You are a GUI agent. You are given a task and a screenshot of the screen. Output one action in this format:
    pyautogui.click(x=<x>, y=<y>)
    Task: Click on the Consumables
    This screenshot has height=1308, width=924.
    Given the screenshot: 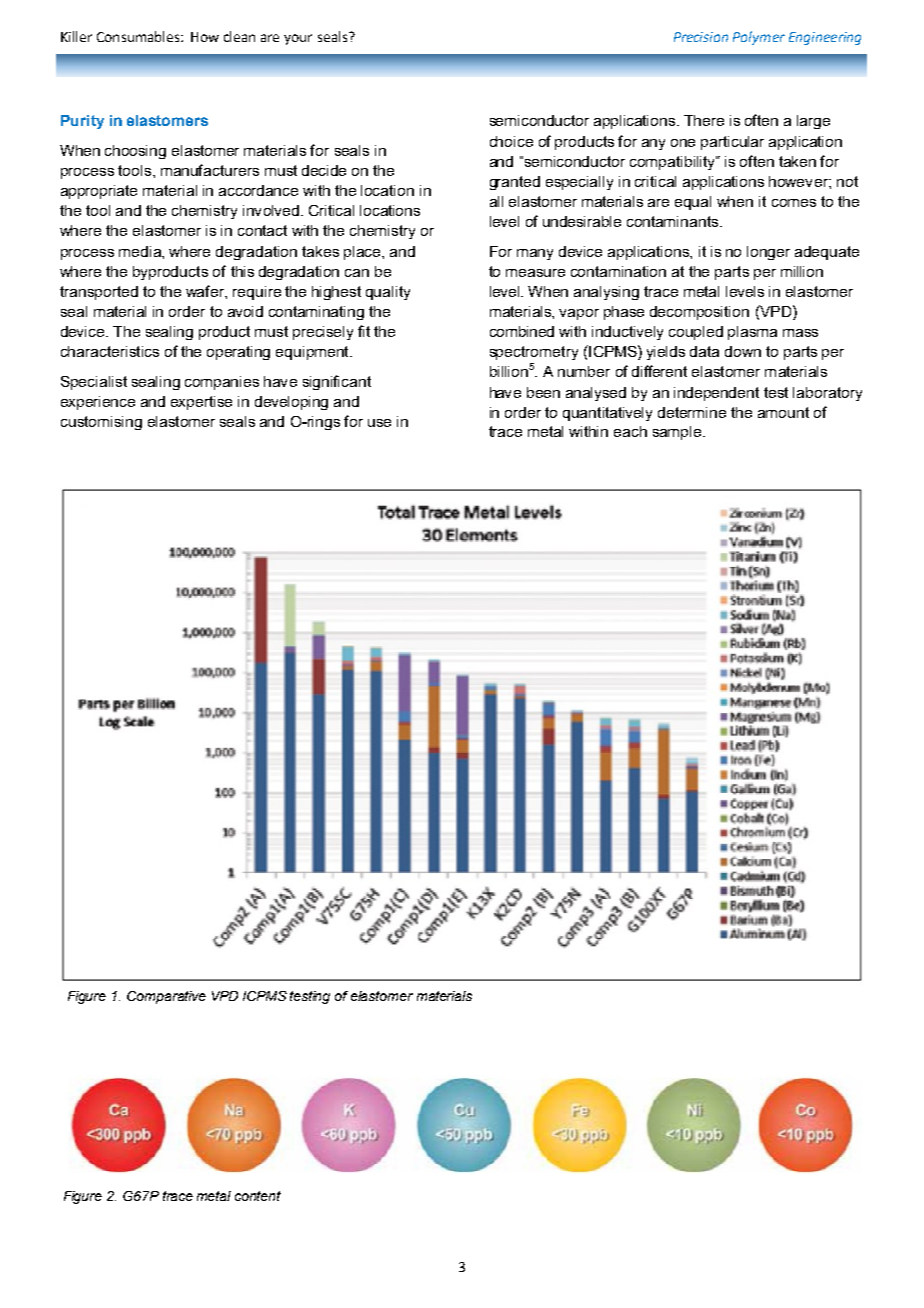 What is the action you would take?
    pyautogui.click(x=139, y=36)
